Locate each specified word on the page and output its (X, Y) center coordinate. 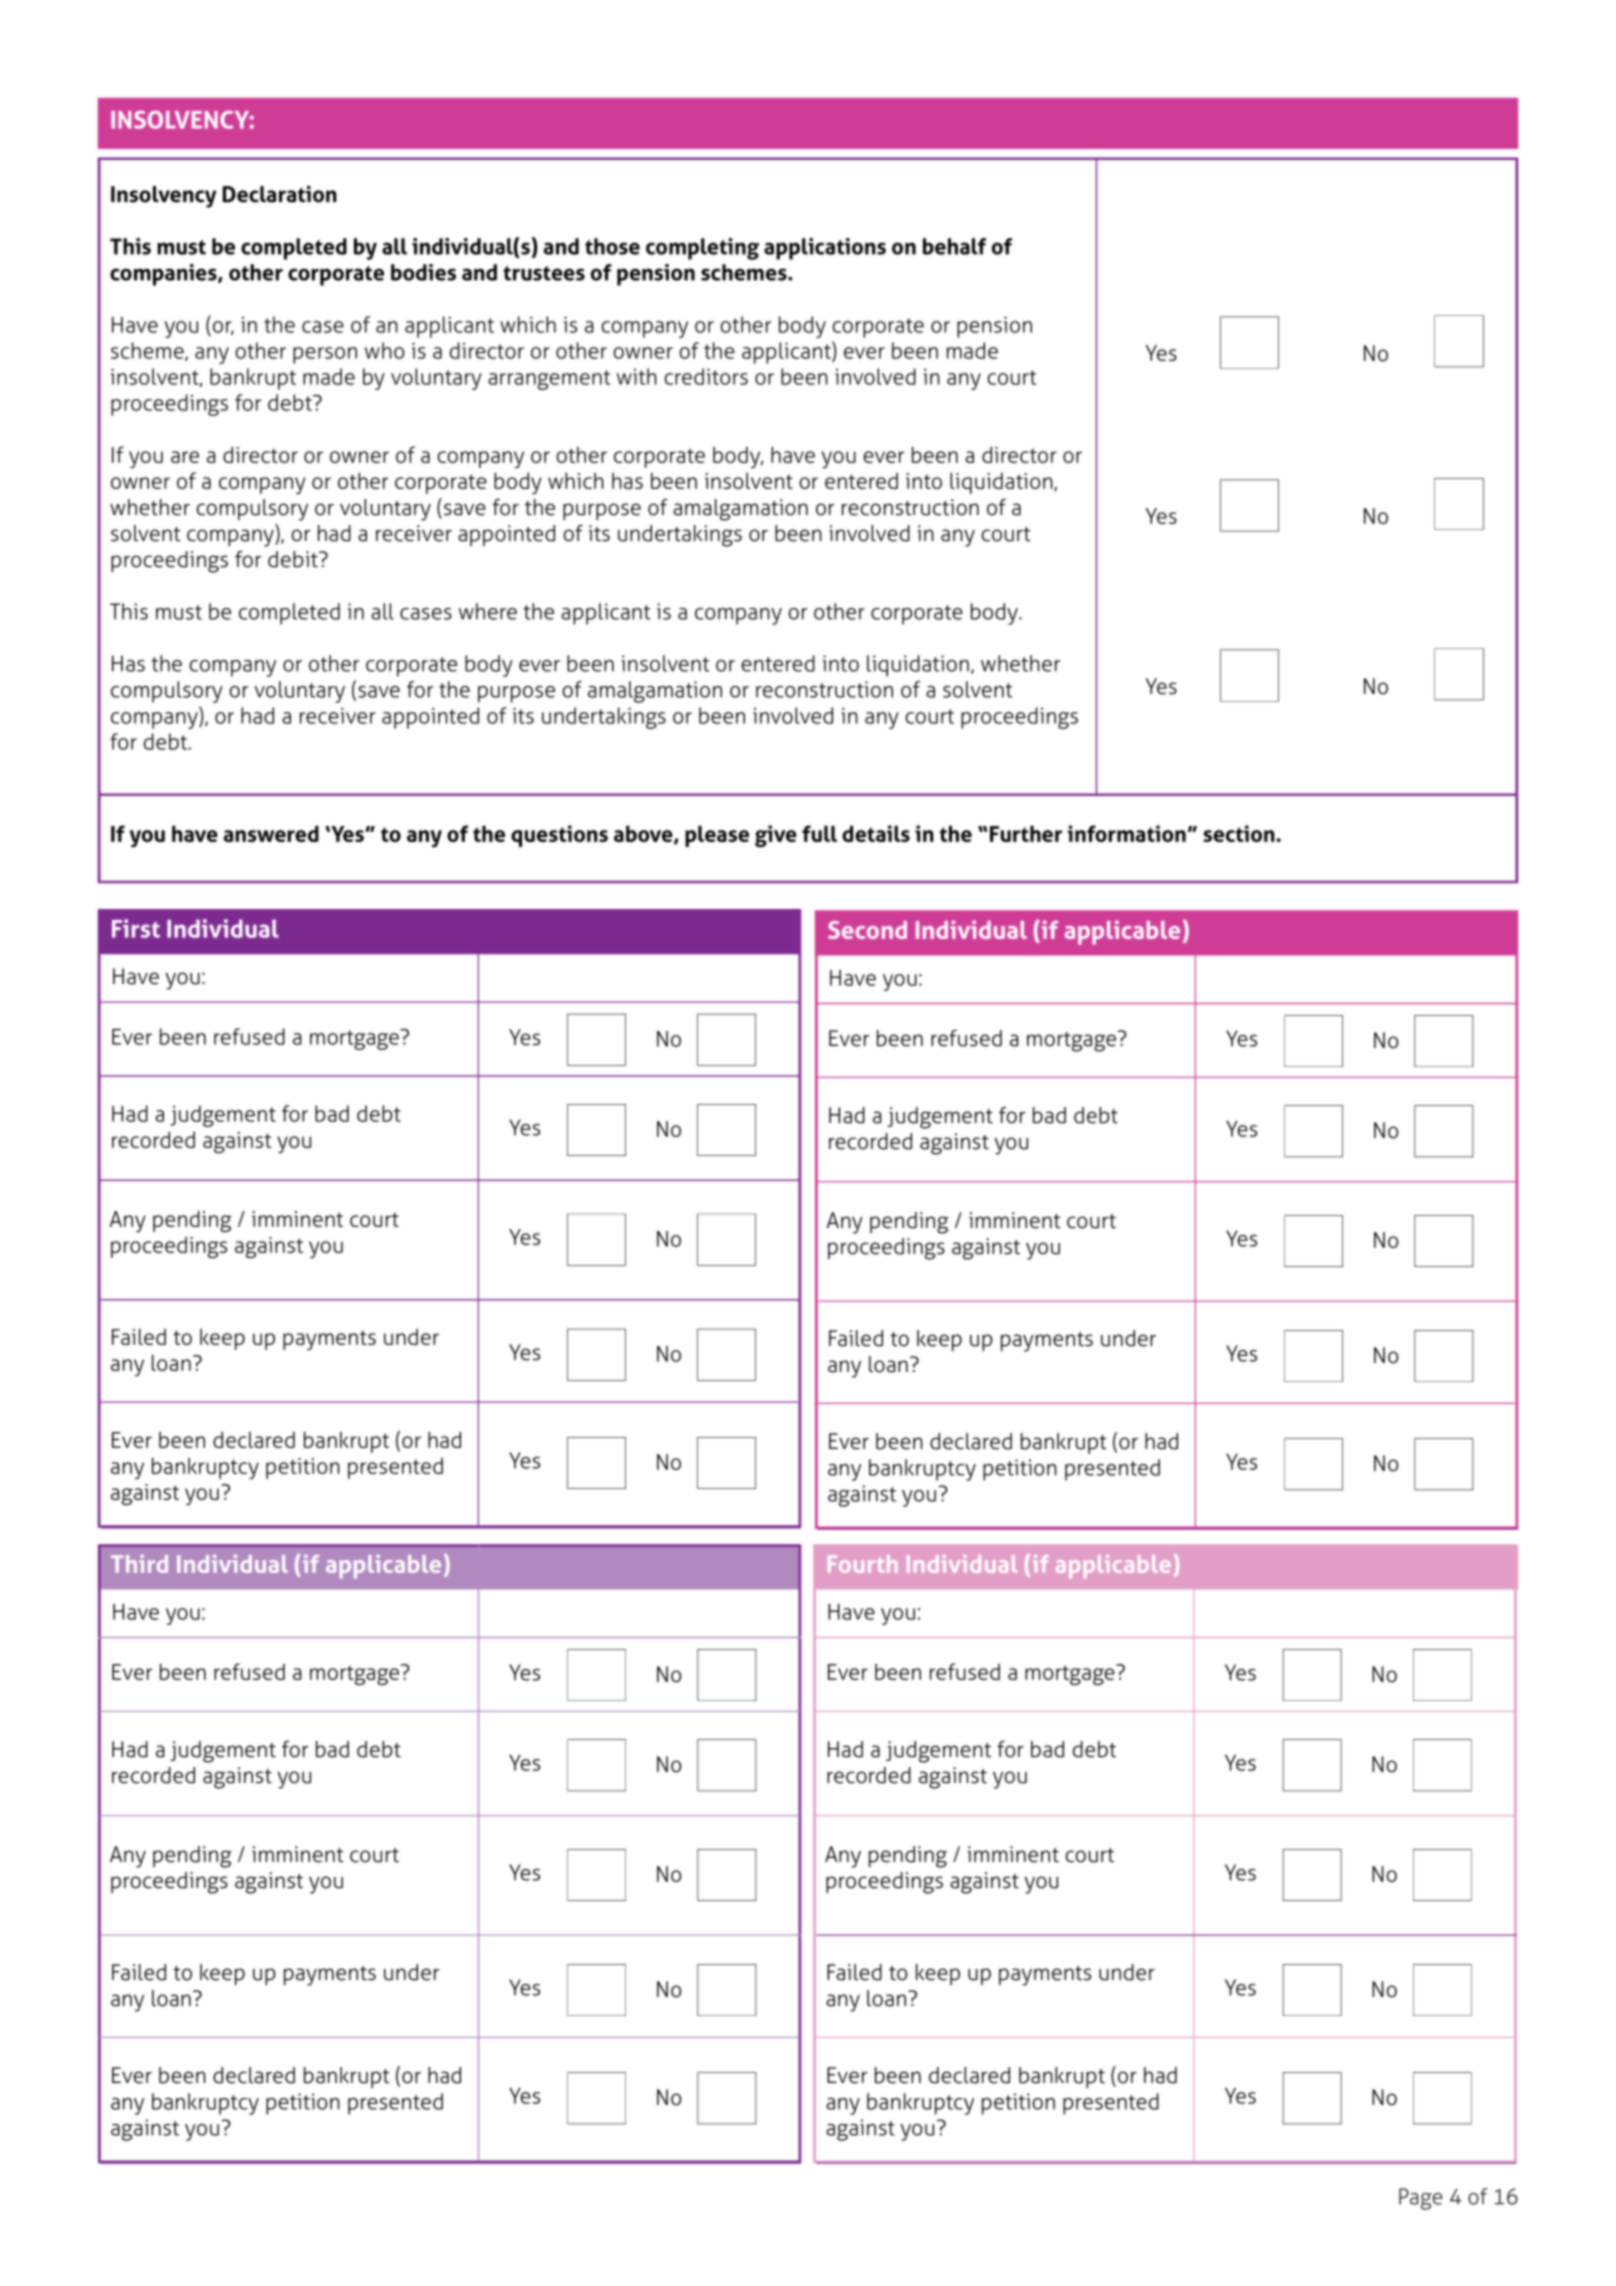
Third (139, 1564)
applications (825, 249)
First (136, 928)
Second (867, 930)
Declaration (280, 194)
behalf (954, 246)
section (1239, 833)
